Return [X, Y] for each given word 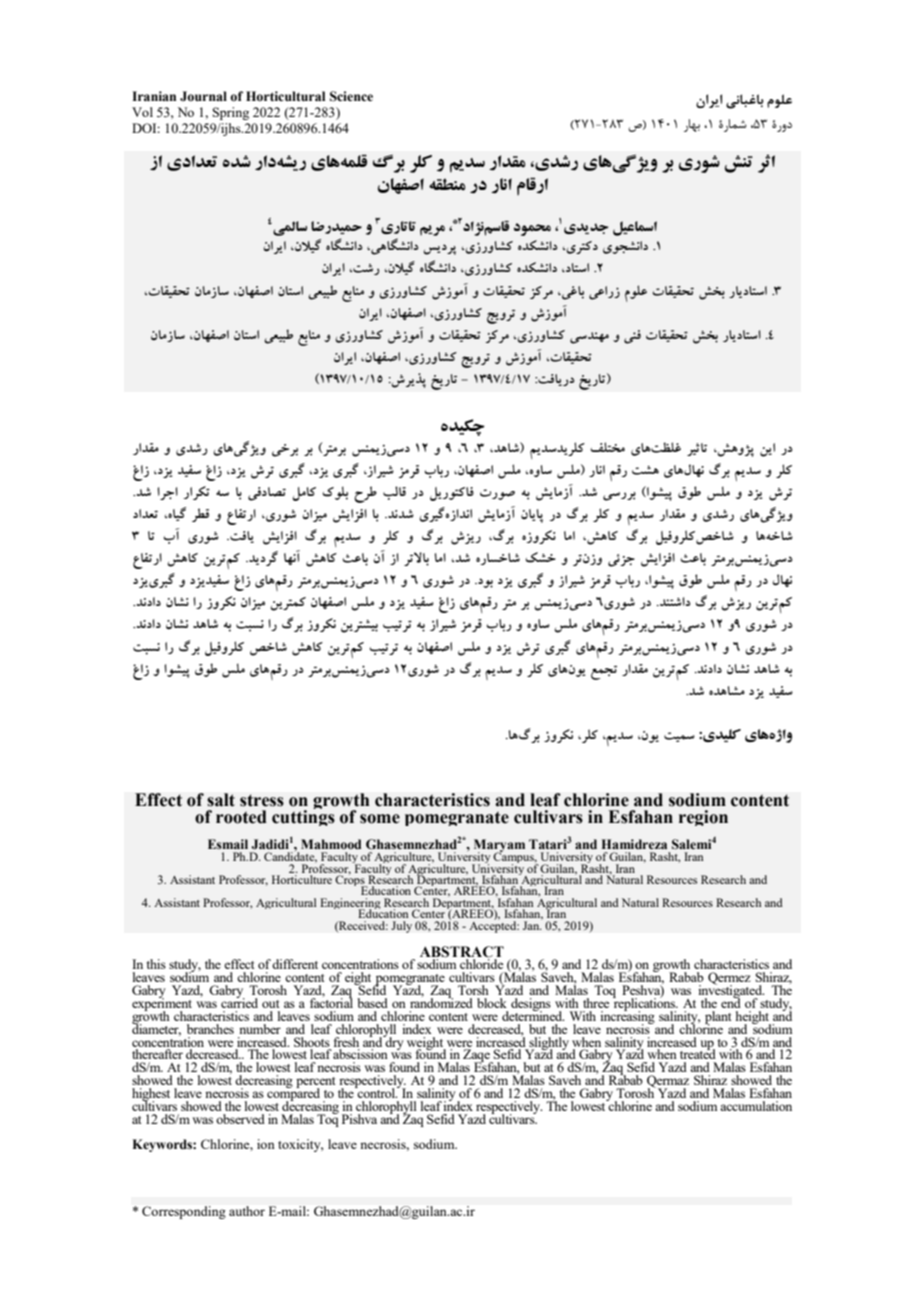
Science [351, 96]
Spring [231, 113]
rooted [241, 817]
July [401, 927]
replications [645, 1004]
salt [221, 800]
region [703, 818]
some [380, 819]
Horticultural [285, 96]
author [247, 1211]
